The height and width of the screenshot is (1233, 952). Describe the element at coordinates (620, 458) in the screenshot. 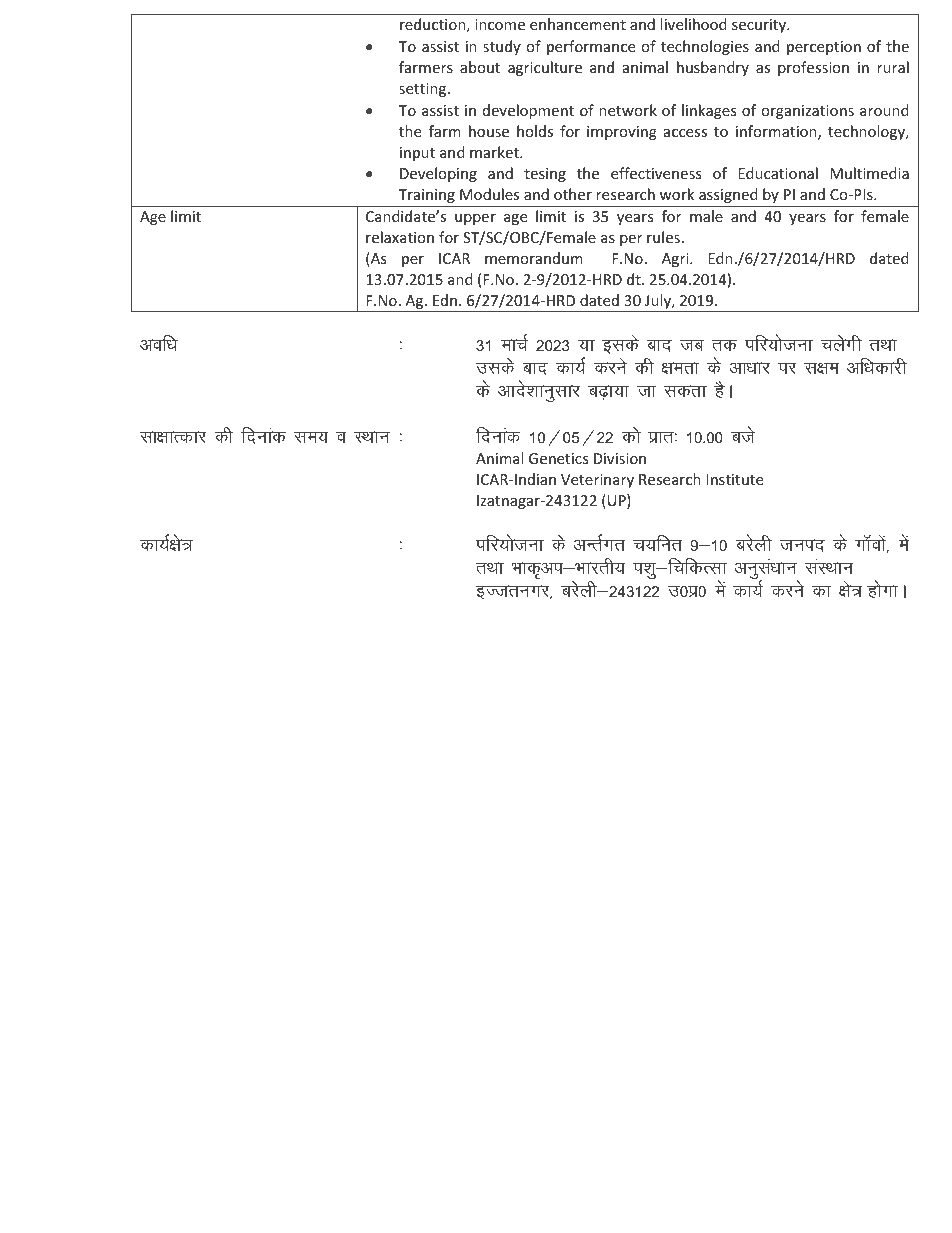

I see `Division` at that location.
